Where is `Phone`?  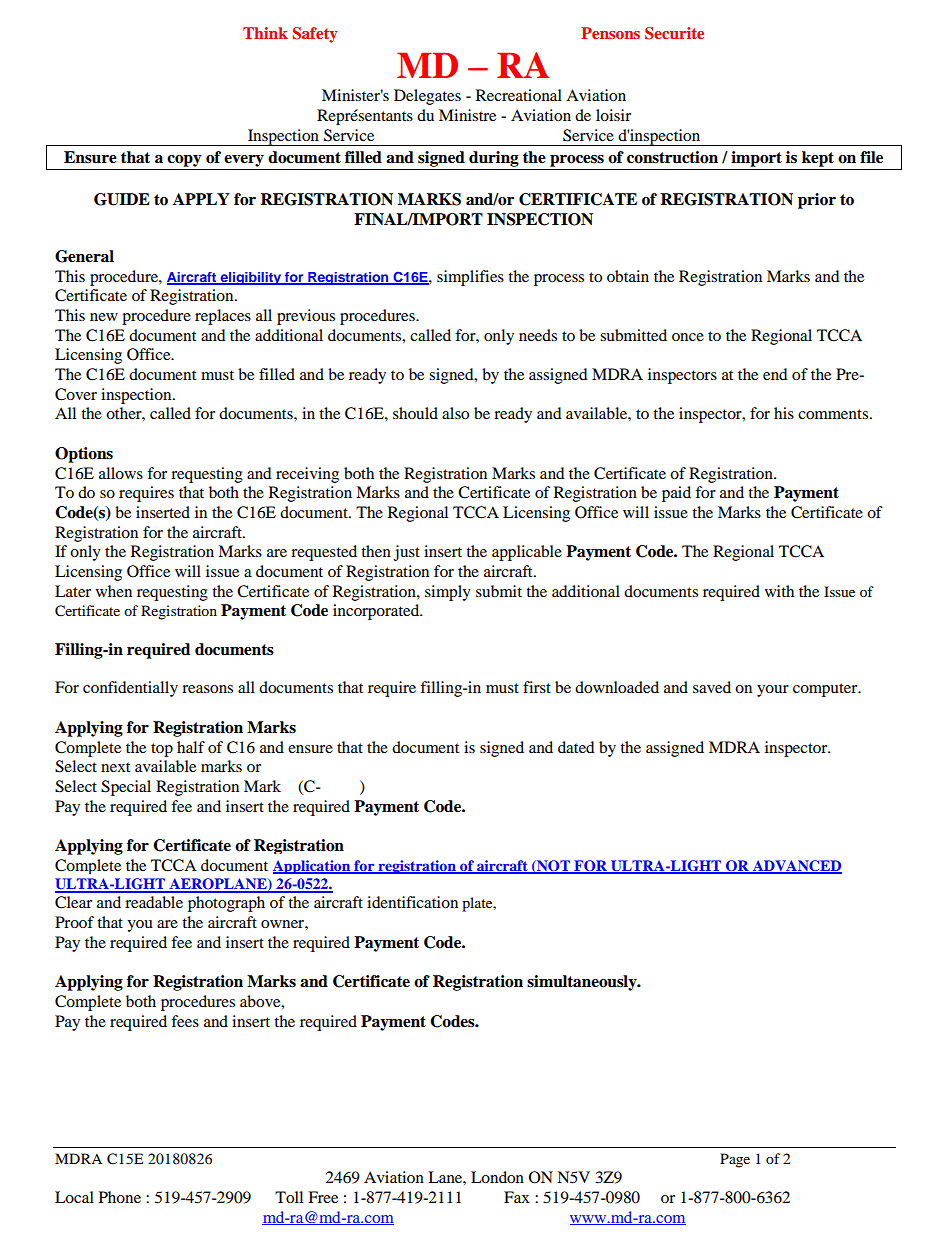 Phone is located at coordinates (120, 1197).
